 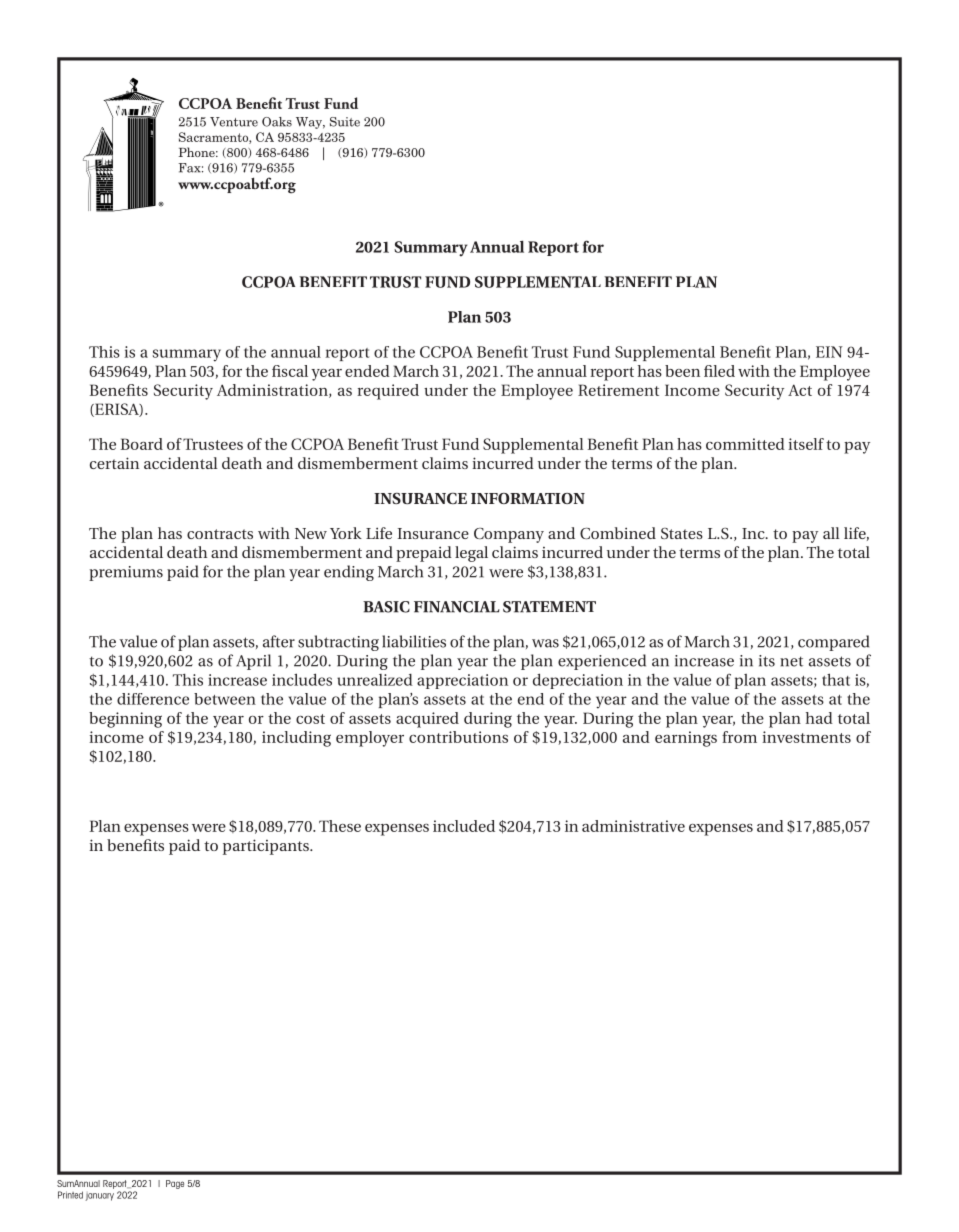 I want to click on difference, so click(x=153, y=699).
